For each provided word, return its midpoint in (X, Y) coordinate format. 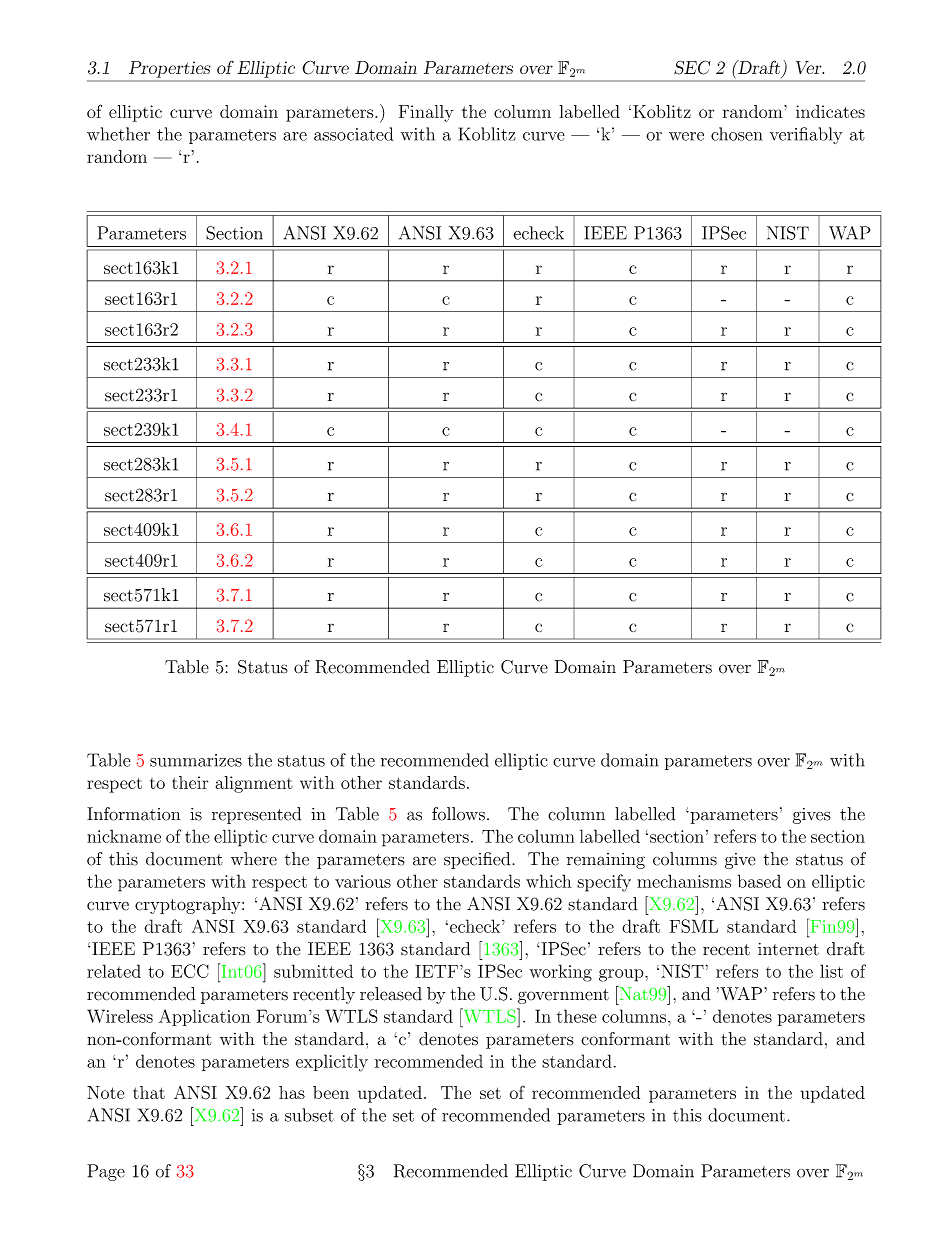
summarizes (196, 760)
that (149, 1092)
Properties (169, 69)
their (190, 782)
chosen (736, 134)
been (331, 1092)
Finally (426, 113)
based (759, 881)
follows (458, 814)
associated (353, 134)
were (686, 136)
